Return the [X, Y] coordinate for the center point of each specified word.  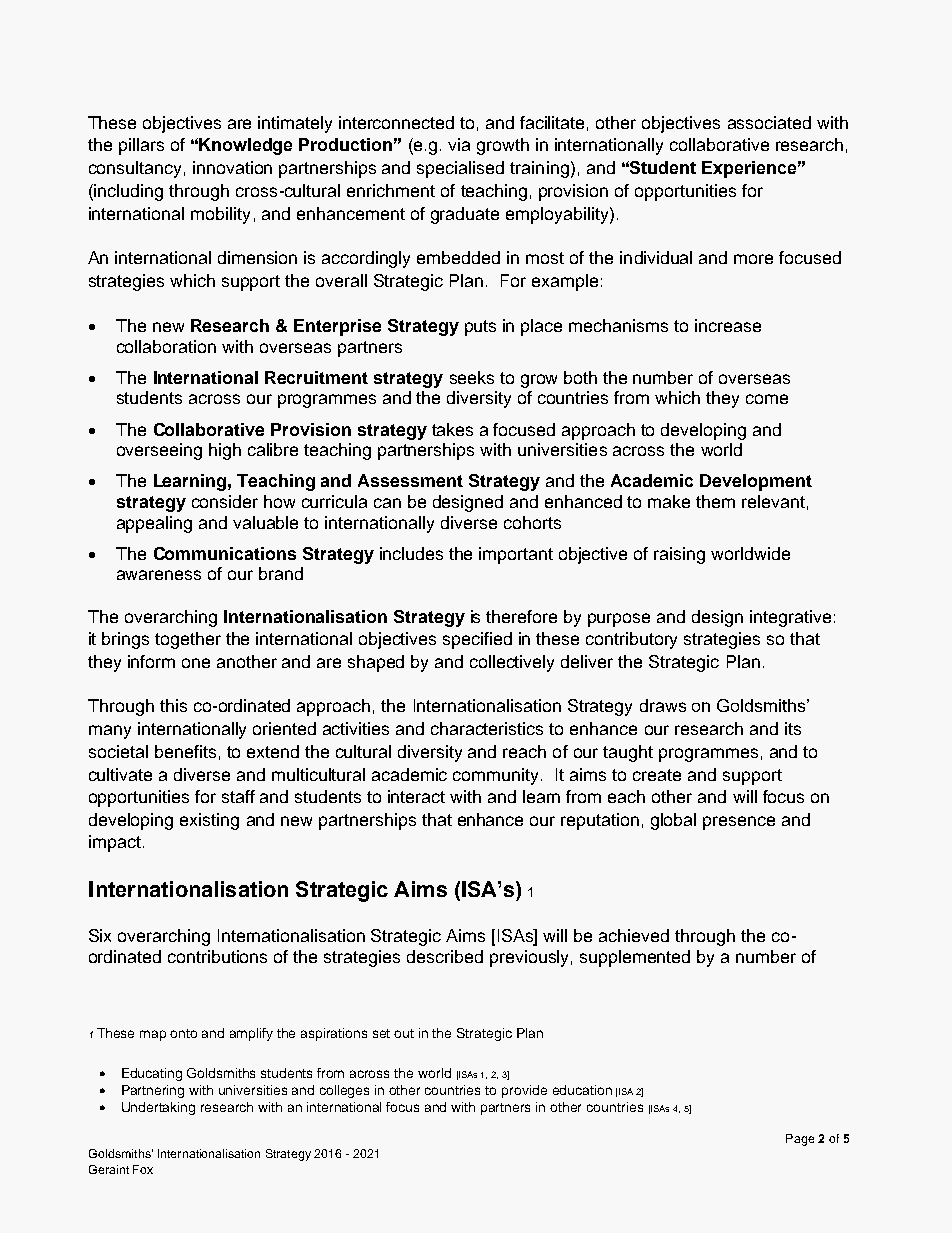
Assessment [410, 480]
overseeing [159, 451]
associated [769, 122]
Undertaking [158, 1108]
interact [416, 796]
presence [739, 823]
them [715, 501]
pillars [141, 146]
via [459, 144]
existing [209, 821]
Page [800, 1140]
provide [524, 1091]
